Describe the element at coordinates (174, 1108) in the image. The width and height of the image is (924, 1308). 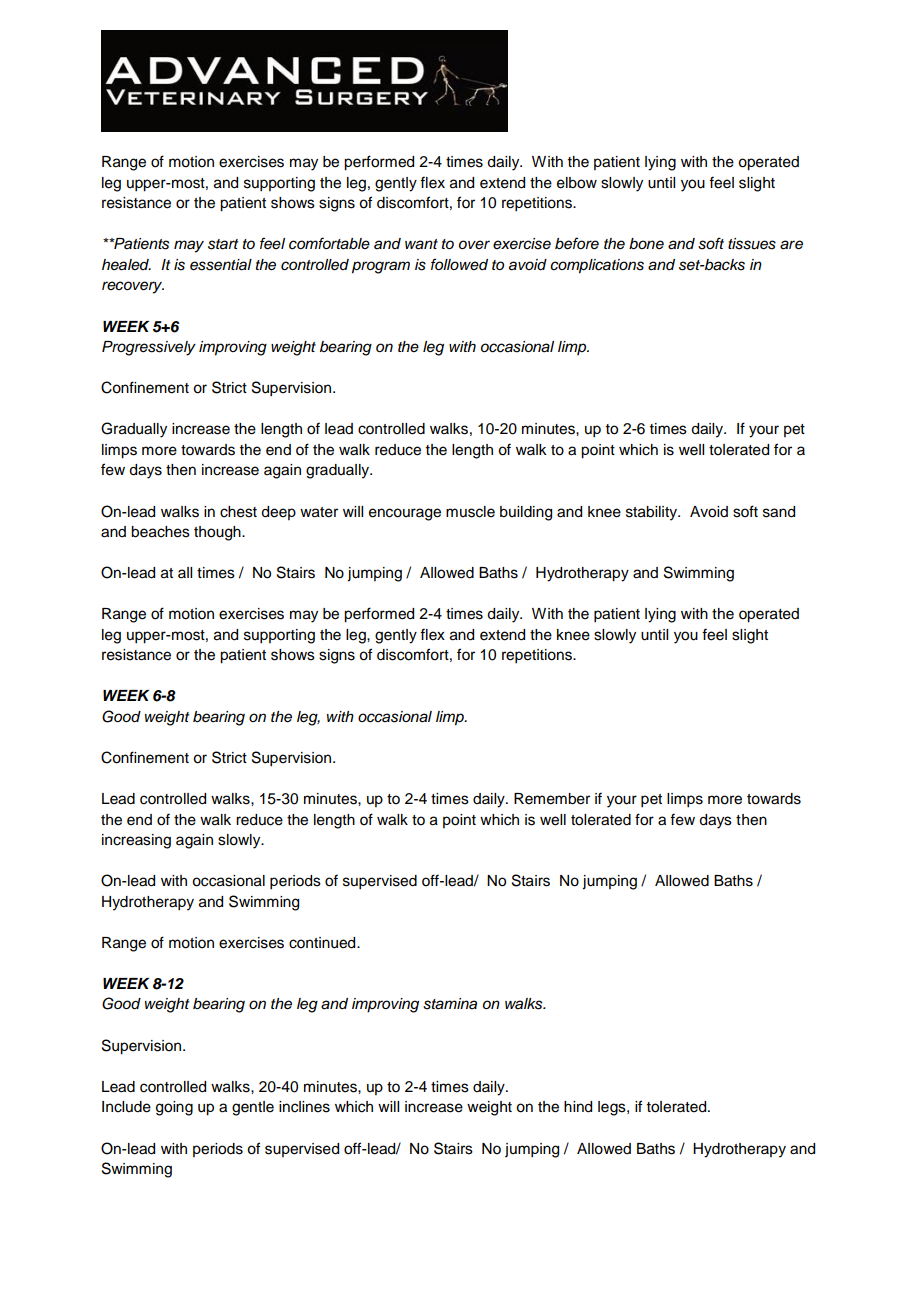
I see `going` at that location.
